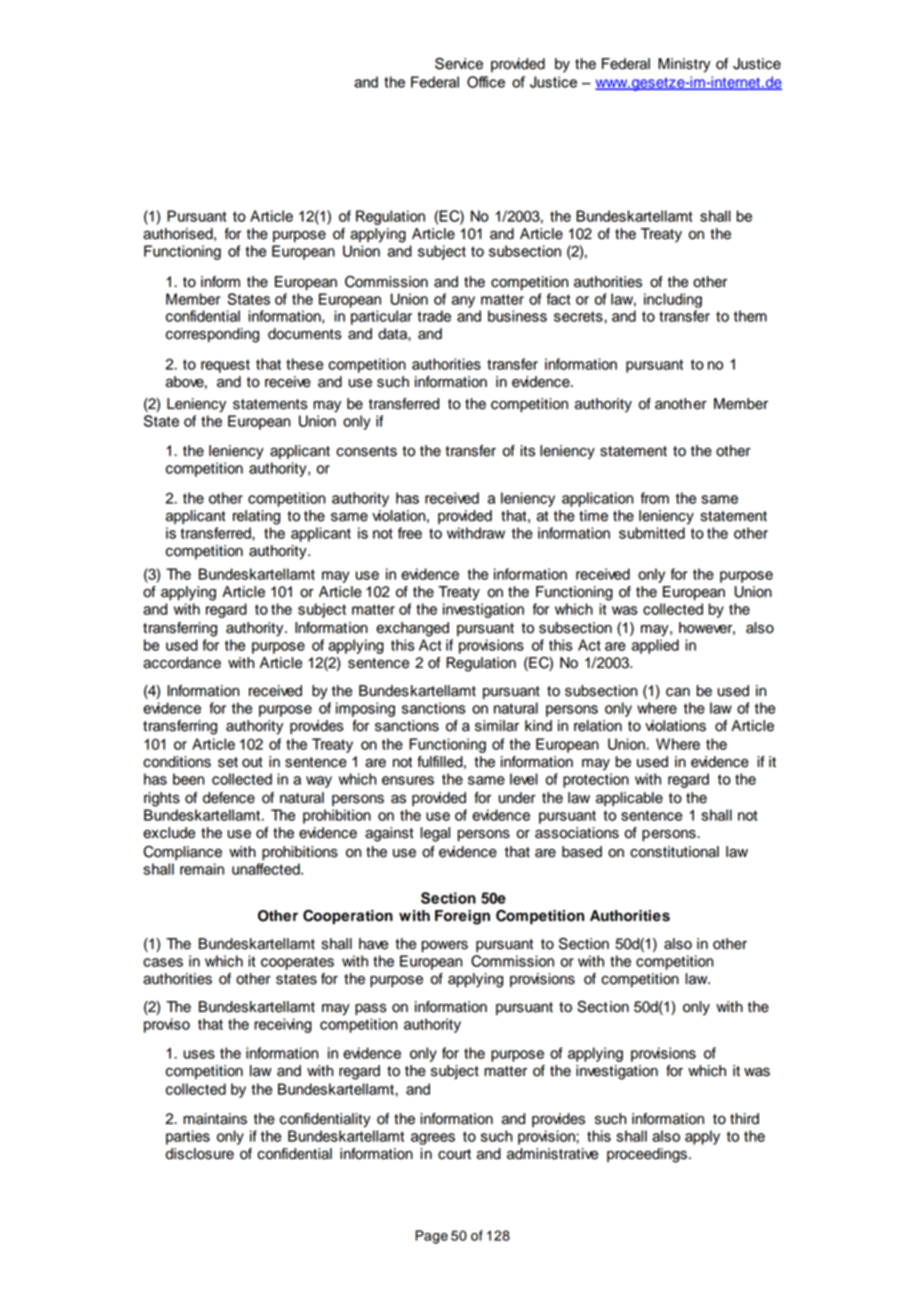  Describe the element at coordinates (684, 65) in the document. I see `Ministry` at that location.
